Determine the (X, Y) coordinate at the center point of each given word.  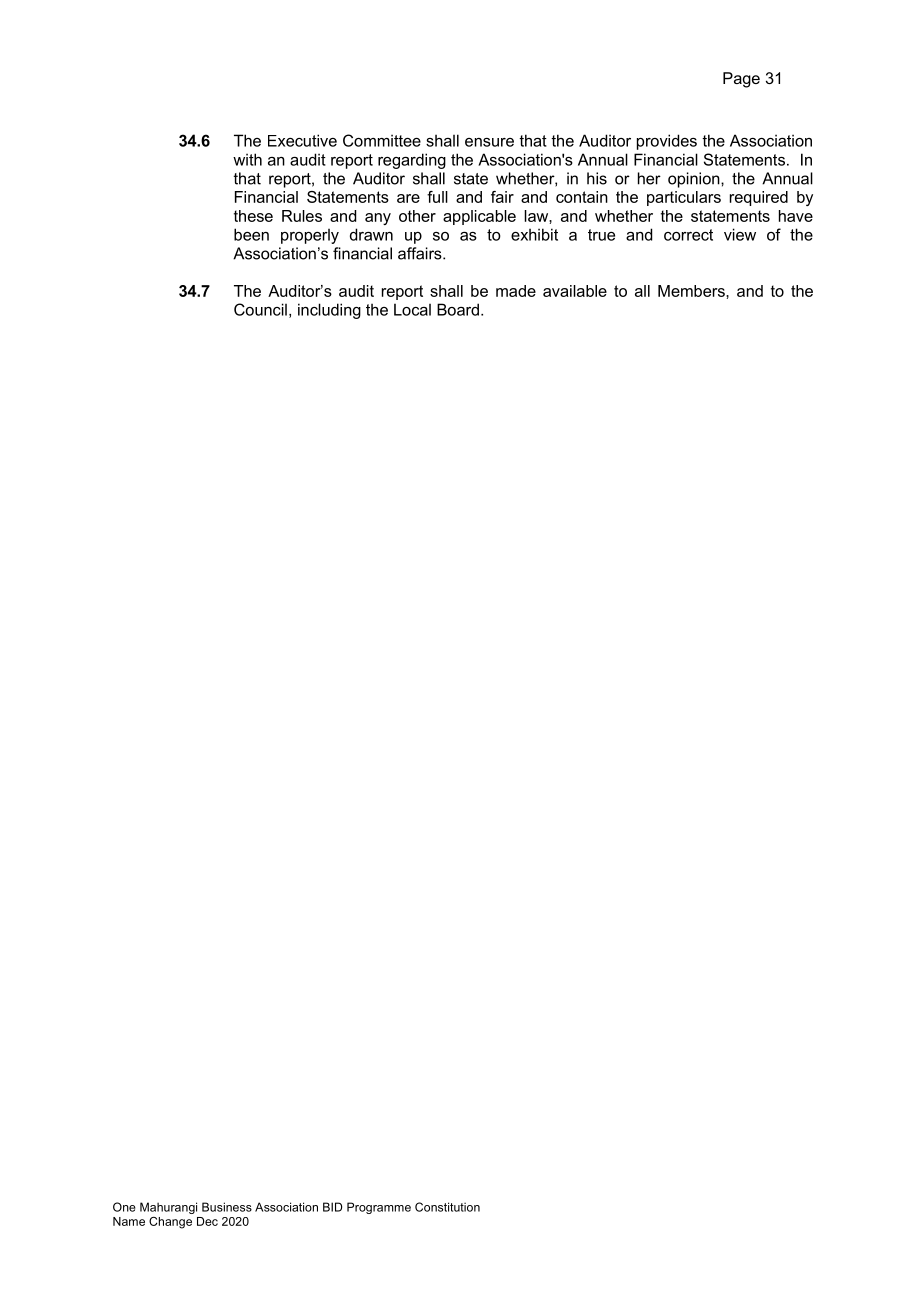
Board (458, 309)
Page (741, 80)
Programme (379, 1208)
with (247, 159)
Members (692, 291)
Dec (207, 1221)
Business (227, 1207)
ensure (489, 142)
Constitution (447, 1207)
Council (260, 309)
